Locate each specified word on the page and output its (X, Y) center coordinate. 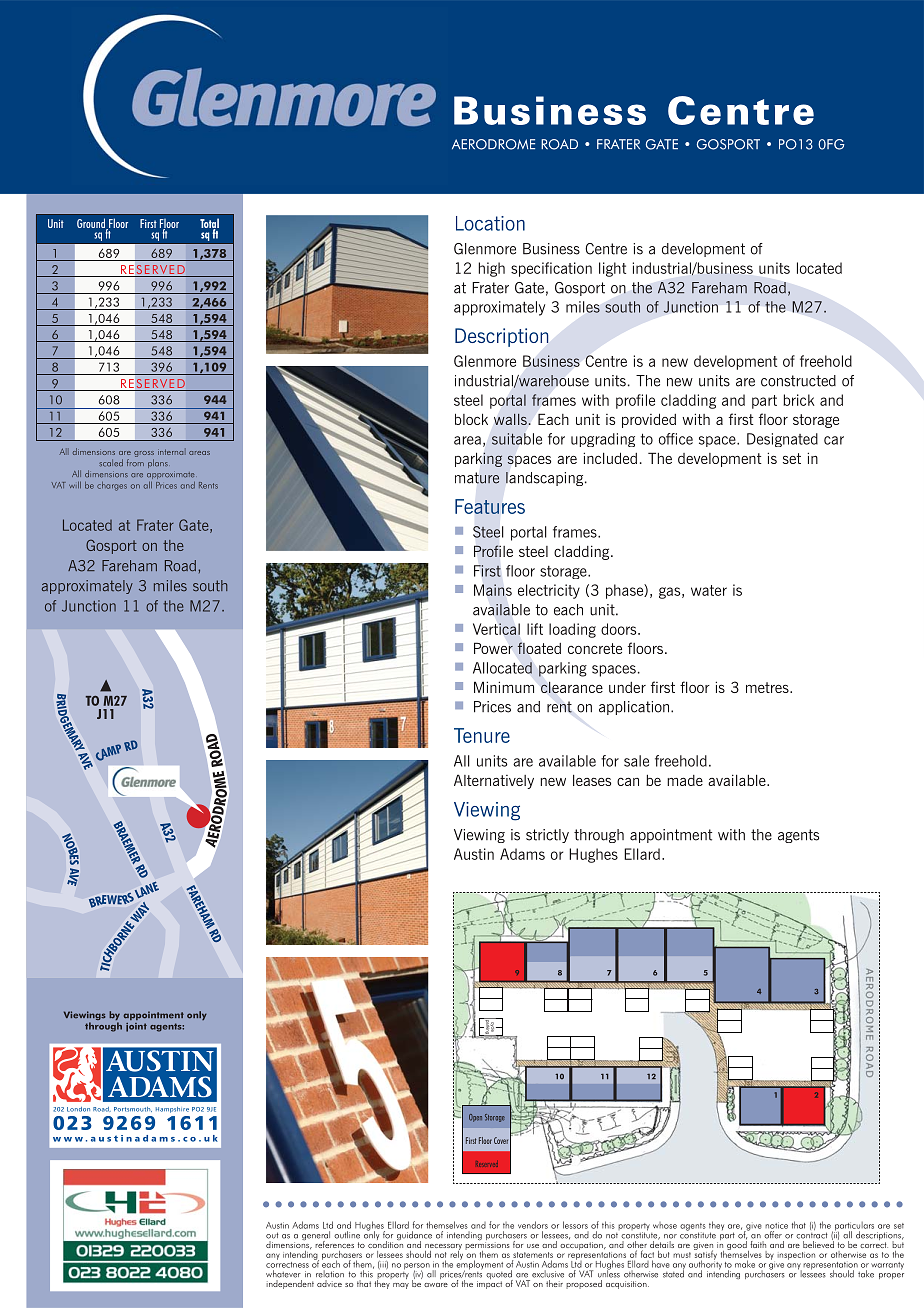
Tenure (482, 735)
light (612, 269)
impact (489, 1283)
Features (490, 506)
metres (768, 687)
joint (136, 1027)
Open (475, 1118)
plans (158, 463)
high (492, 269)
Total (209, 224)
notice (776, 1225)
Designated (782, 440)
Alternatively (494, 781)
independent (290, 1283)
